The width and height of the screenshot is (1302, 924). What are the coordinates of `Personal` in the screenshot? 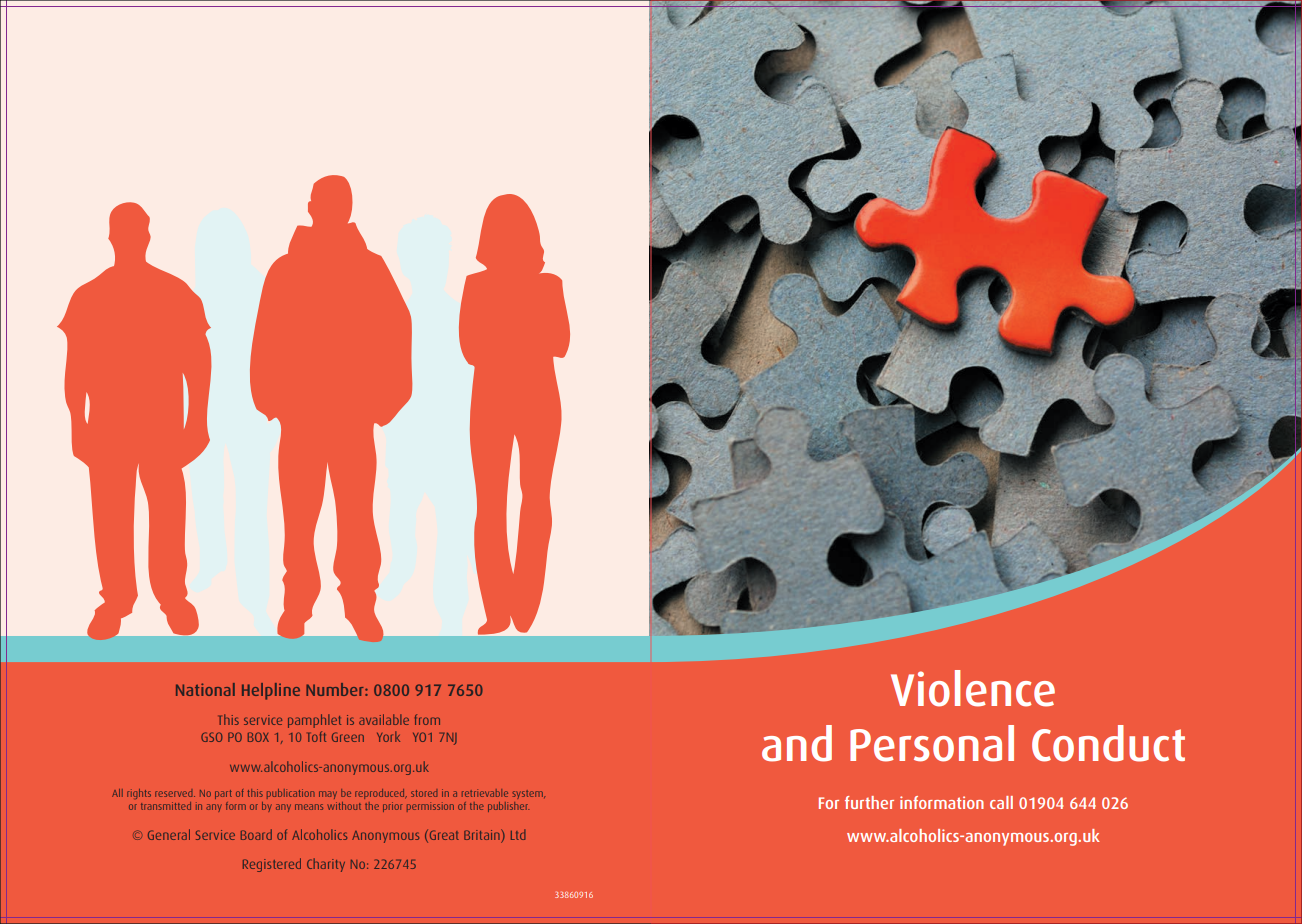 It's located at (932, 743).
